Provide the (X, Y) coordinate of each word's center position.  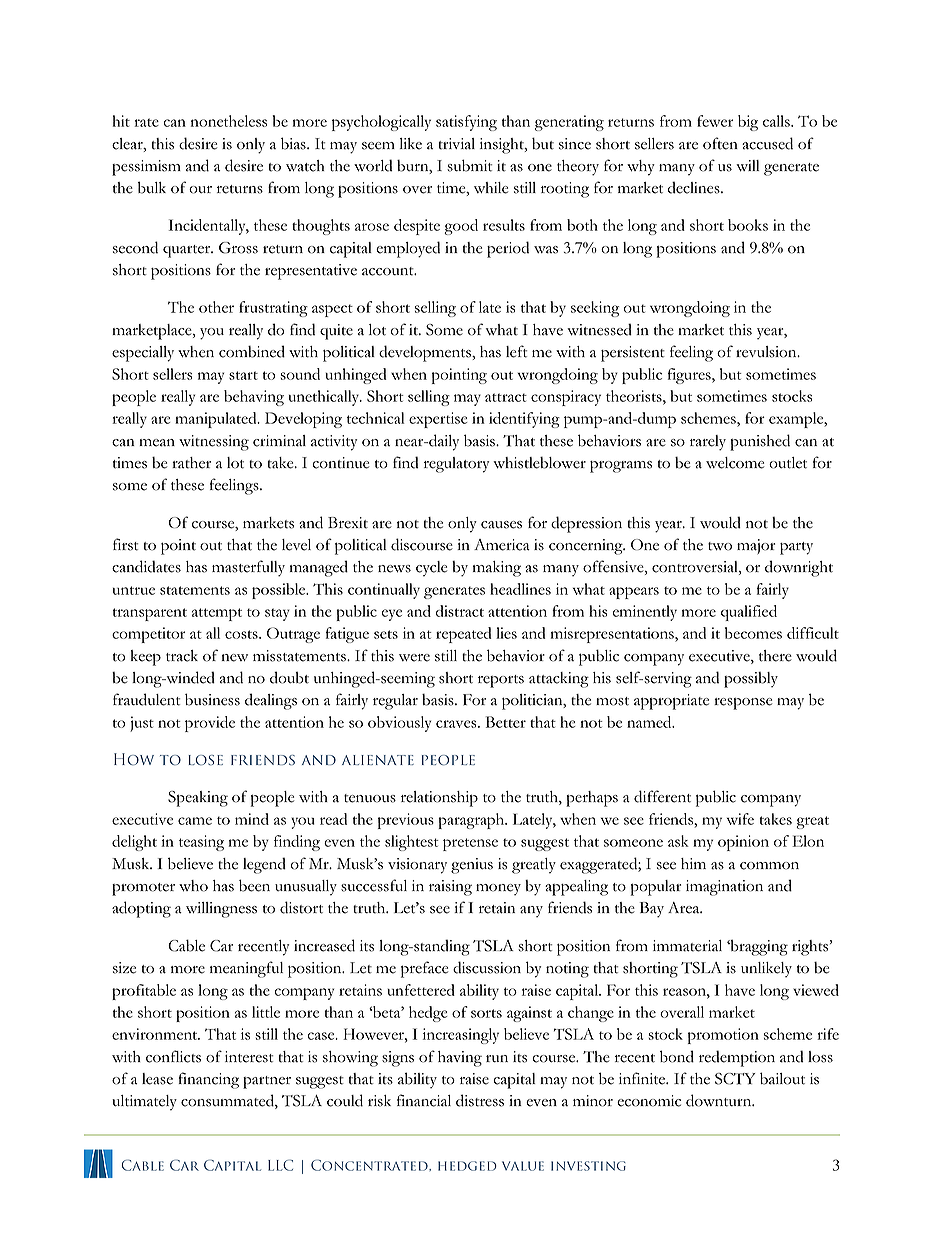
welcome (735, 463)
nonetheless (229, 121)
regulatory (456, 465)
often (720, 143)
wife (740, 819)
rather (191, 463)
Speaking (198, 799)
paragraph (472, 821)
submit (469, 165)
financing (208, 1080)
